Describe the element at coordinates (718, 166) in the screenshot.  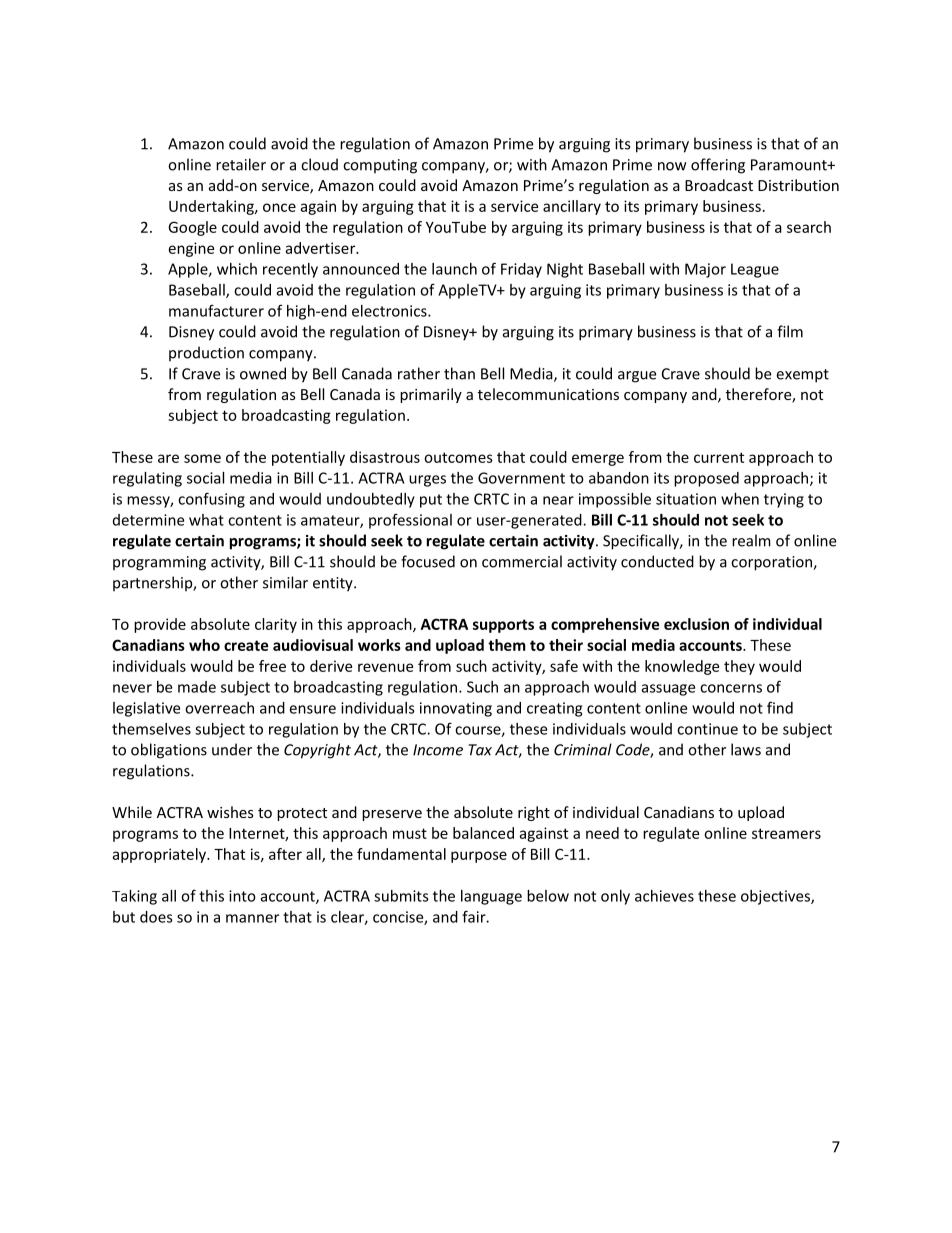
I see `offering` at that location.
